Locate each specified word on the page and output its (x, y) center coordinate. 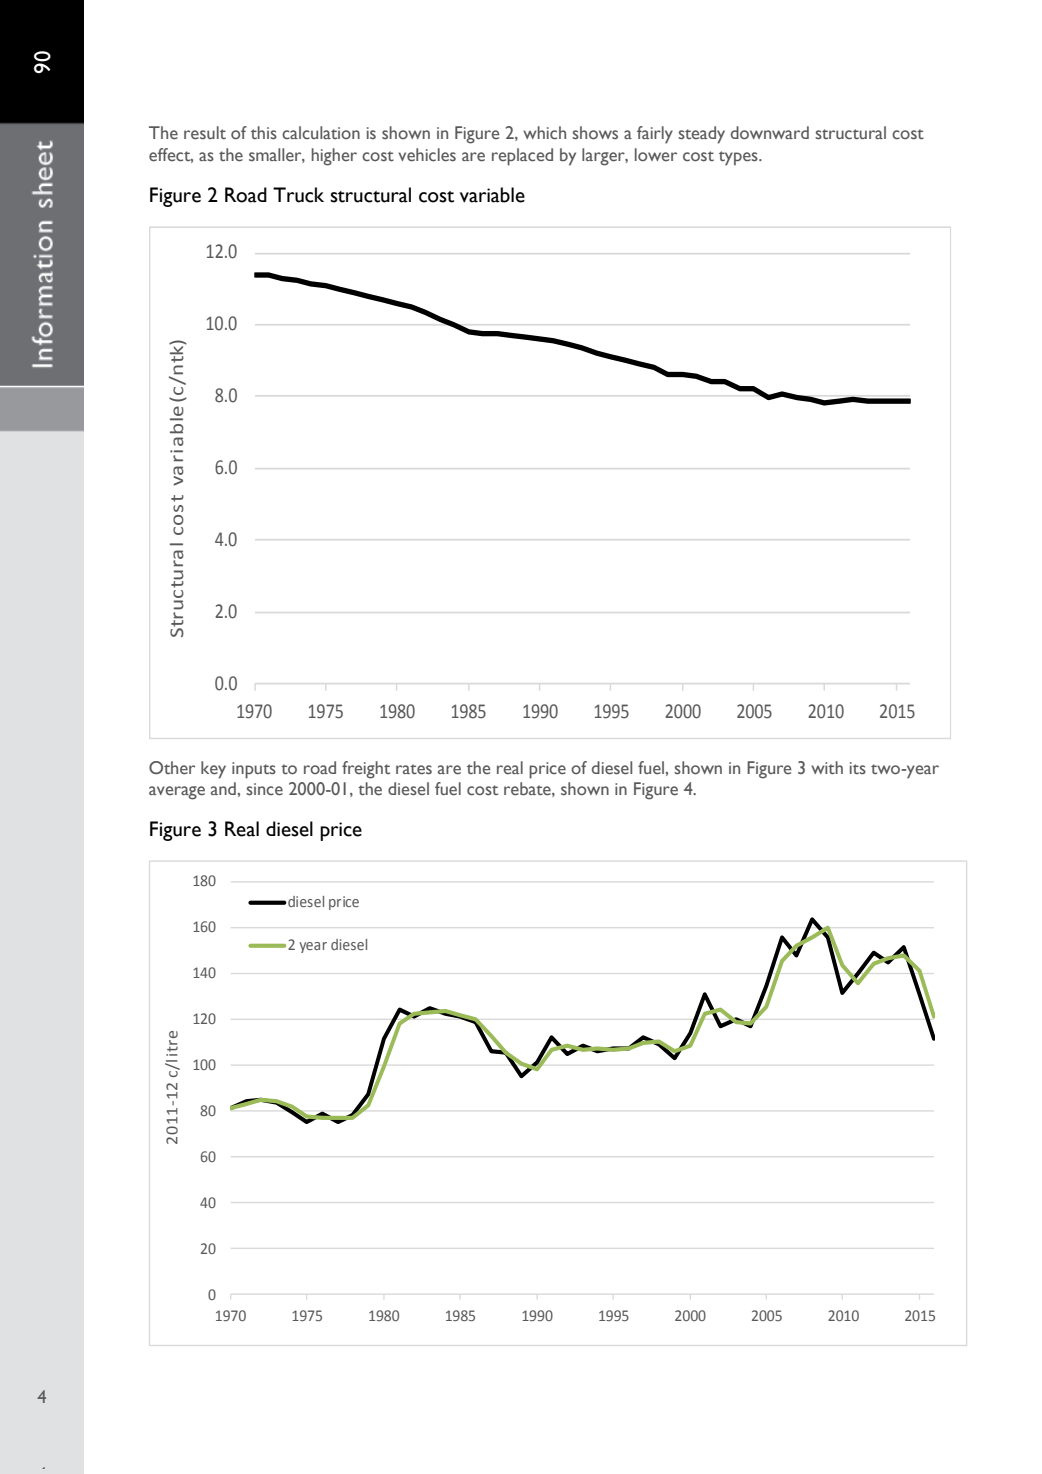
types (739, 158)
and (223, 788)
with (827, 767)
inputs (254, 770)
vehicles (427, 155)
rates (414, 769)
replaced (522, 157)
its (858, 768)
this (264, 133)
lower (656, 154)
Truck (298, 195)
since (264, 789)
